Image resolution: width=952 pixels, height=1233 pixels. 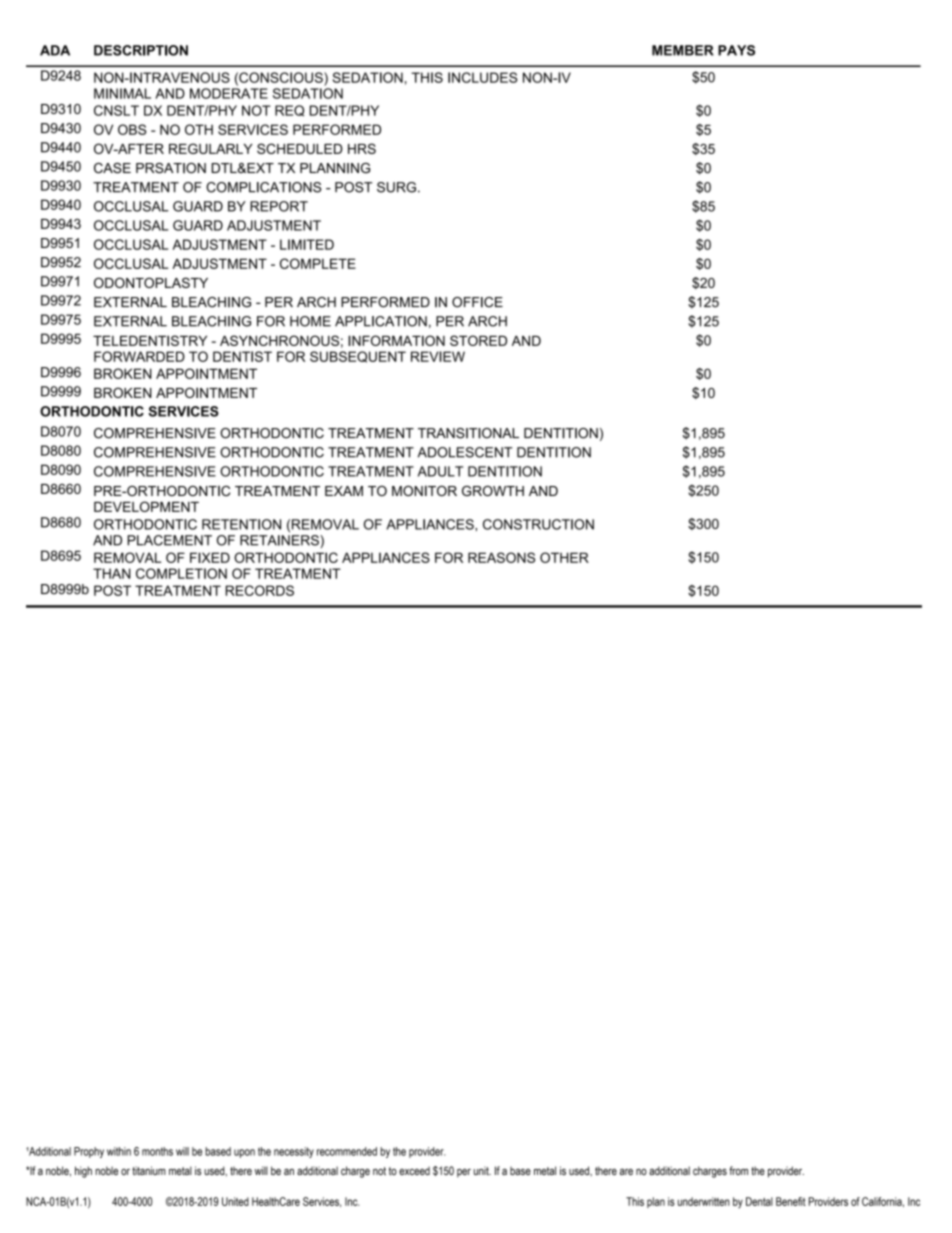 I want to click on titanium, so click(x=149, y=1170).
